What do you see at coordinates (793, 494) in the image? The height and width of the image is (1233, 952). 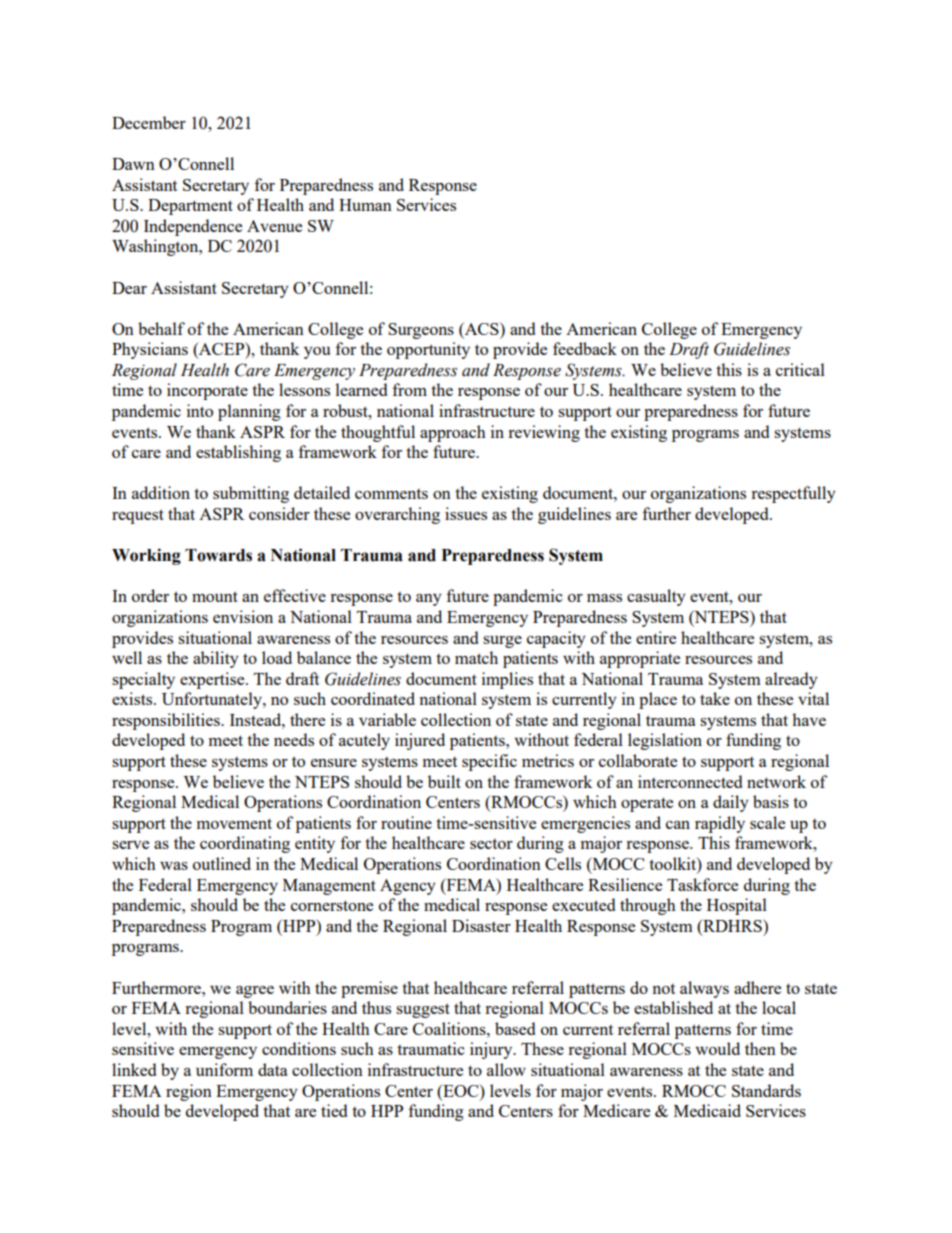 I see `respectfully` at bounding box center [793, 494].
